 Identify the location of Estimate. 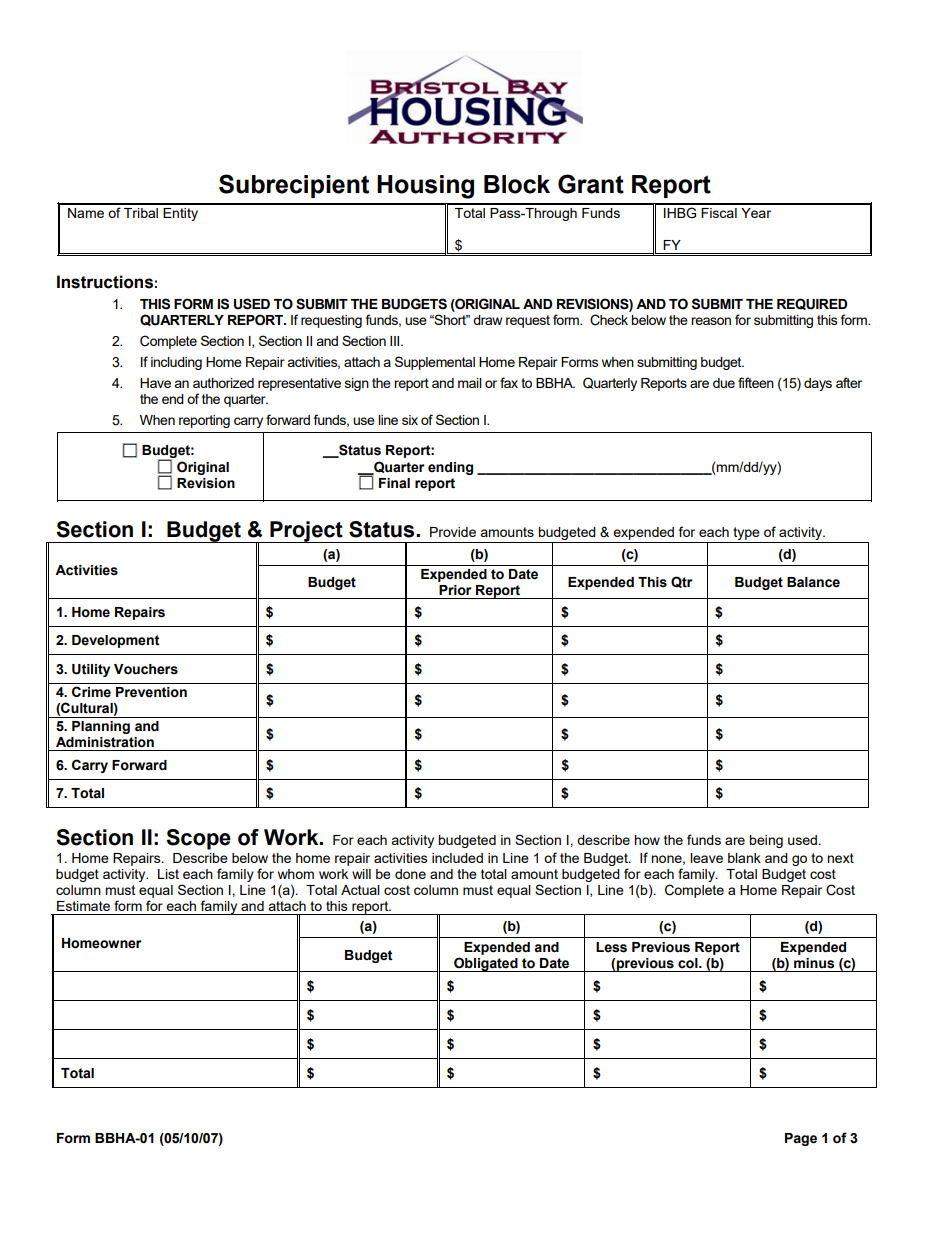
(83, 906).
